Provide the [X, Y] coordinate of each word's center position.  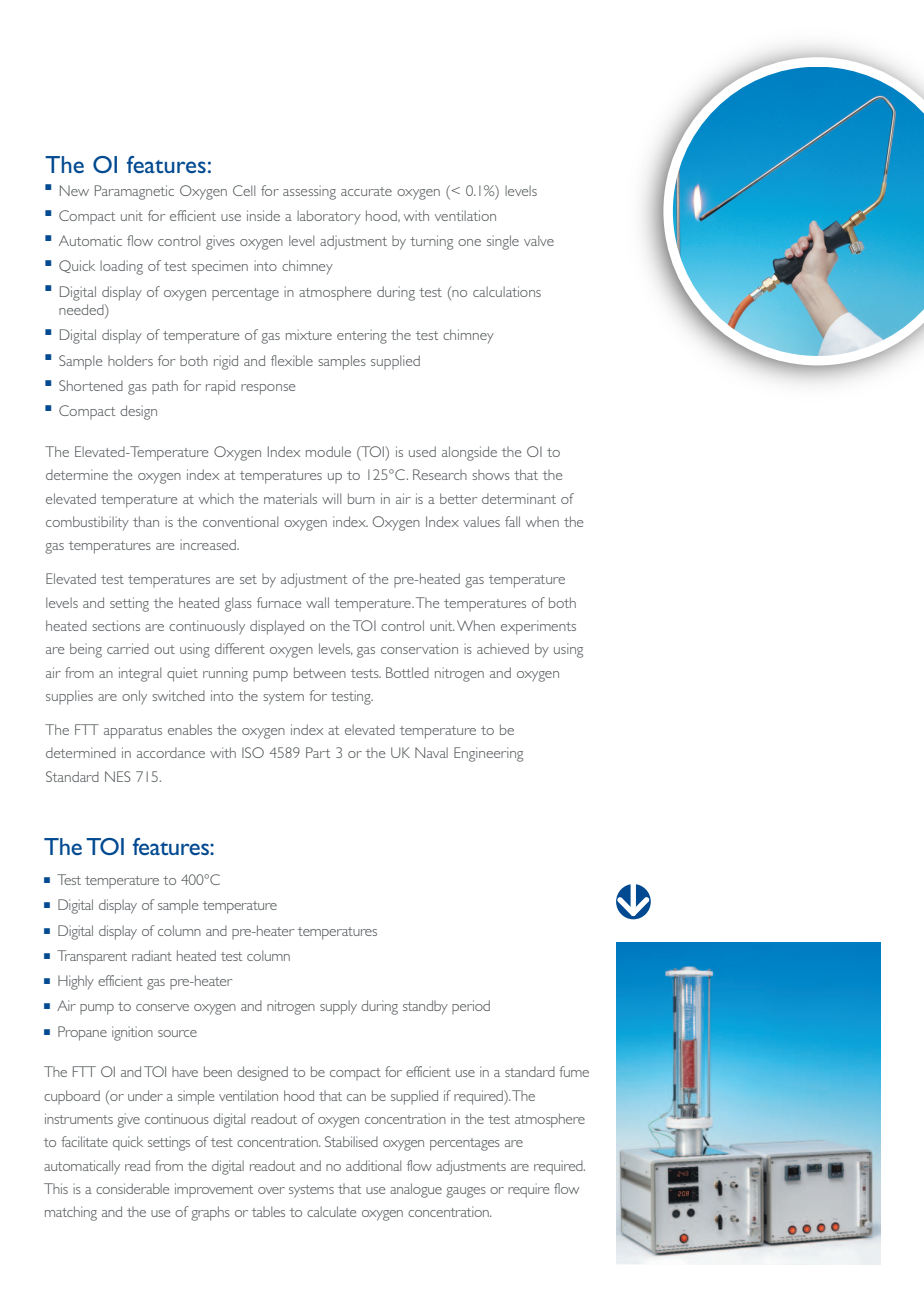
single [503, 242]
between [320, 672]
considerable [132, 1188]
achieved [503, 648]
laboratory [329, 217]
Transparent [92, 957]
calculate [331, 1211]
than [146, 521]
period [471, 1007]
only [134, 697]
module [328, 451]
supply [338, 1007]
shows [491, 475]
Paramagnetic [134, 192]
